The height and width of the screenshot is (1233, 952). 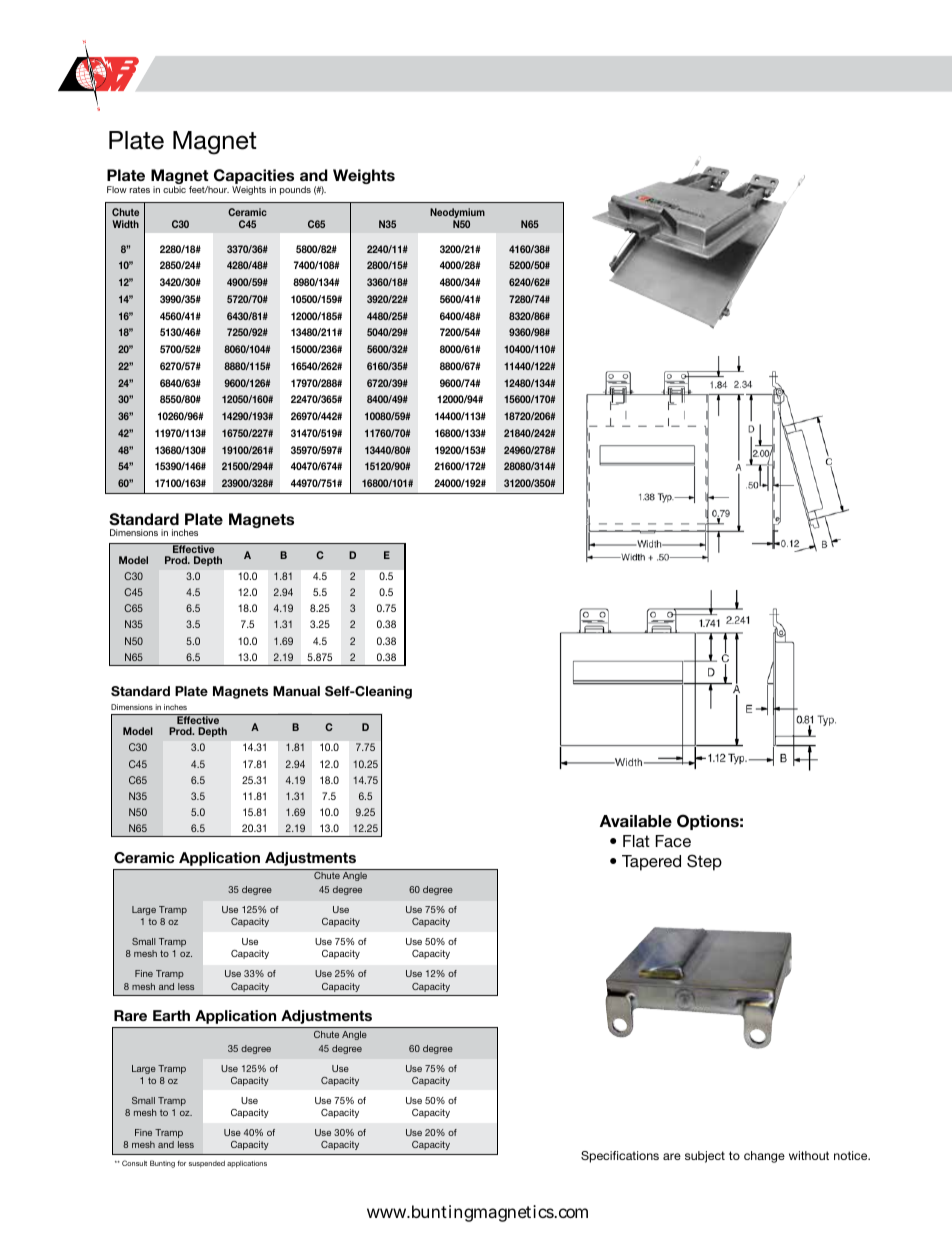 What do you see at coordinates (295, 190) in the screenshot?
I see `pounds` at bounding box center [295, 190].
